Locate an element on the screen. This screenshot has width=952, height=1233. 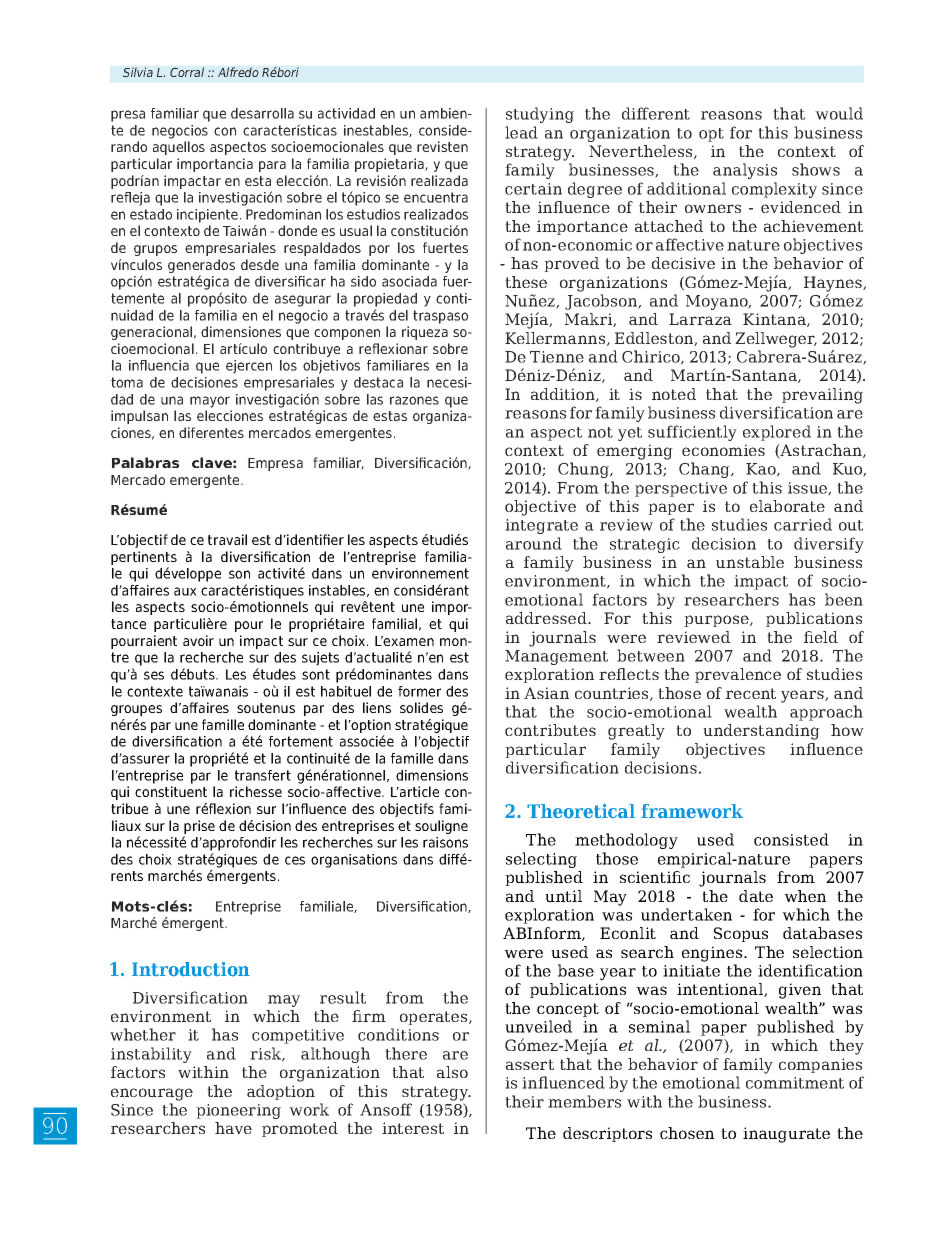
raisons is located at coordinates (445, 842).
